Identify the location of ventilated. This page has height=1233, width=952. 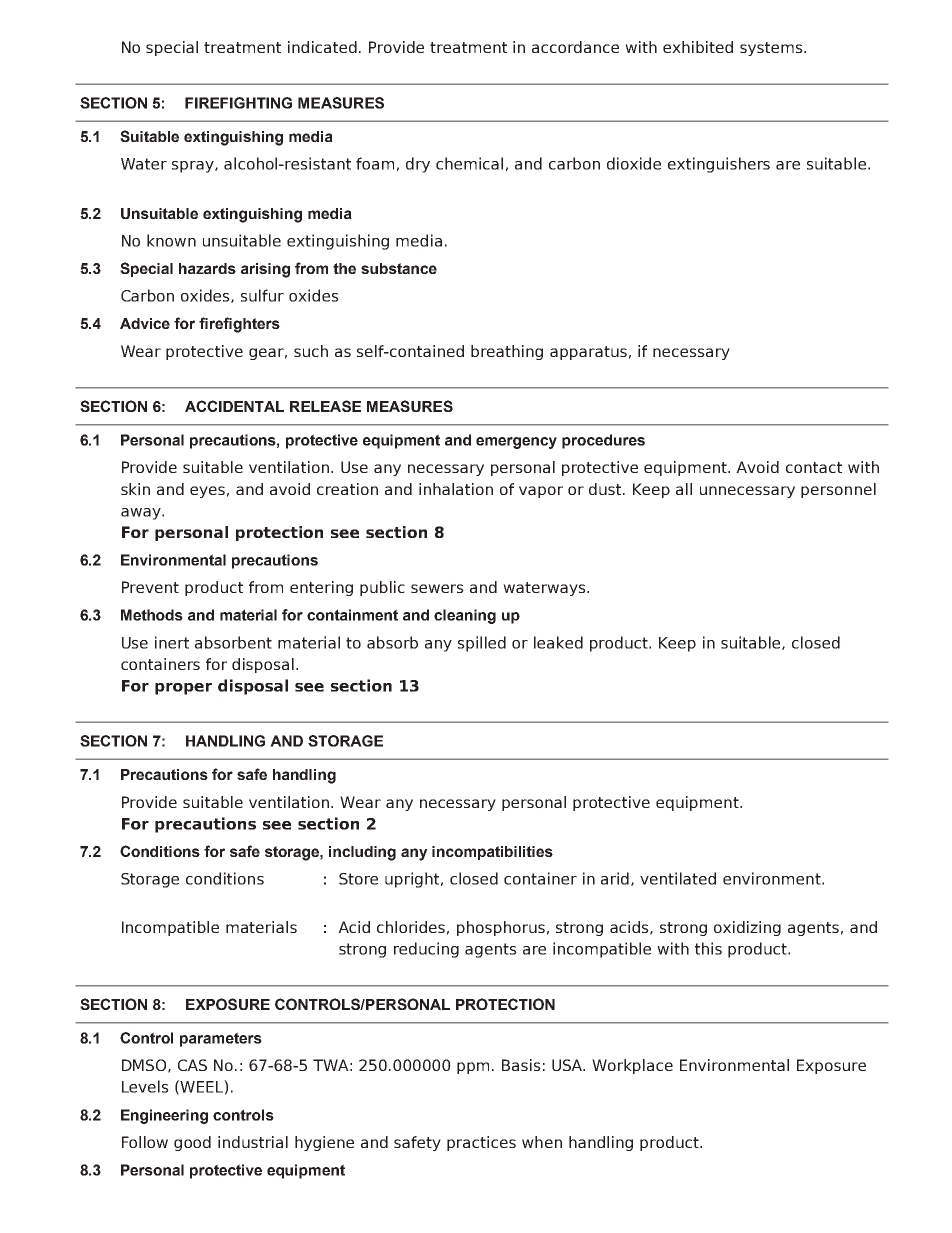
(678, 878).
